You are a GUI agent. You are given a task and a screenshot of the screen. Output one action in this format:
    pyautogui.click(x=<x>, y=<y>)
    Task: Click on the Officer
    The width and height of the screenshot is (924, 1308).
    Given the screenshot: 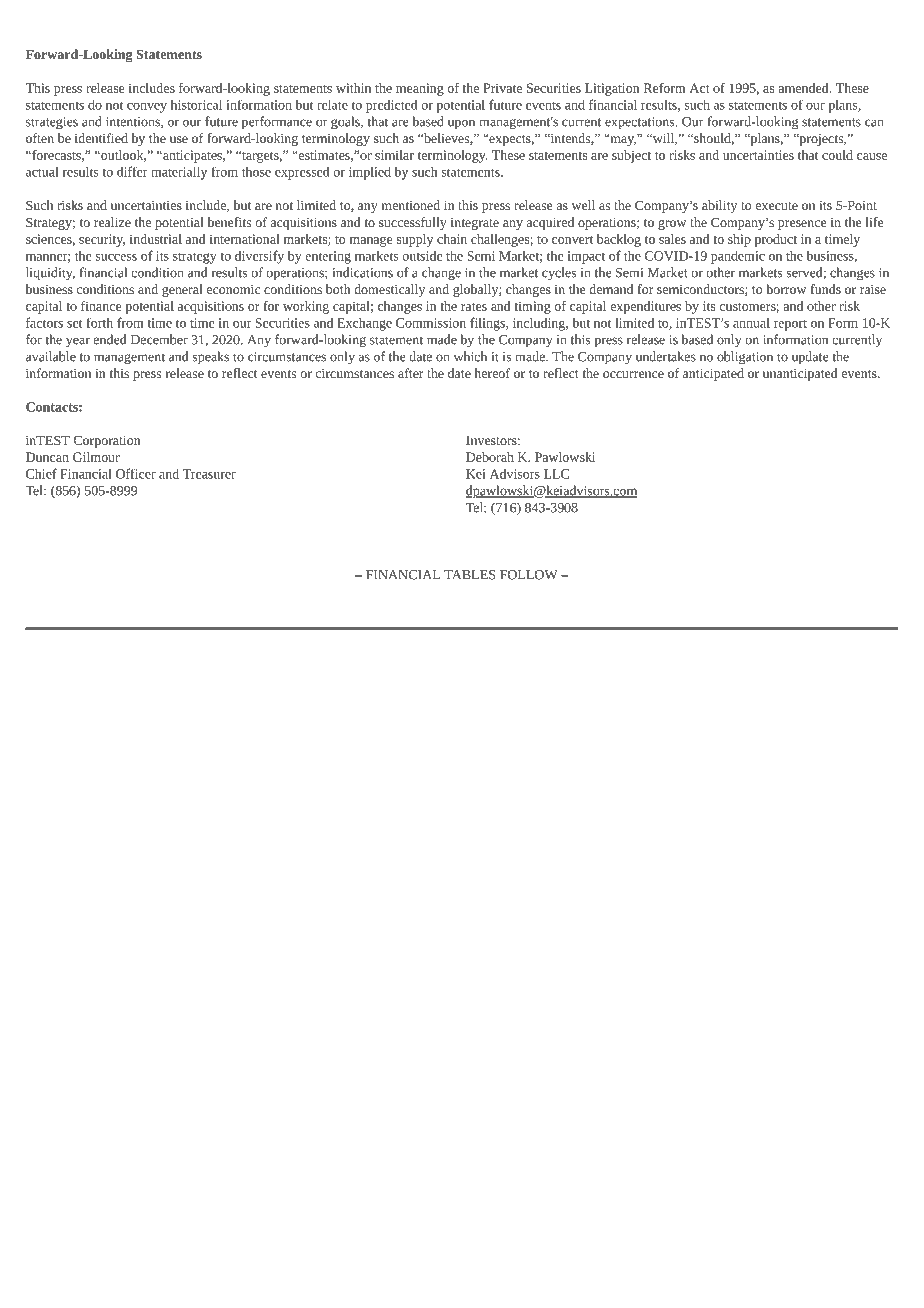 What is the action you would take?
    pyautogui.click(x=136, y=473)
